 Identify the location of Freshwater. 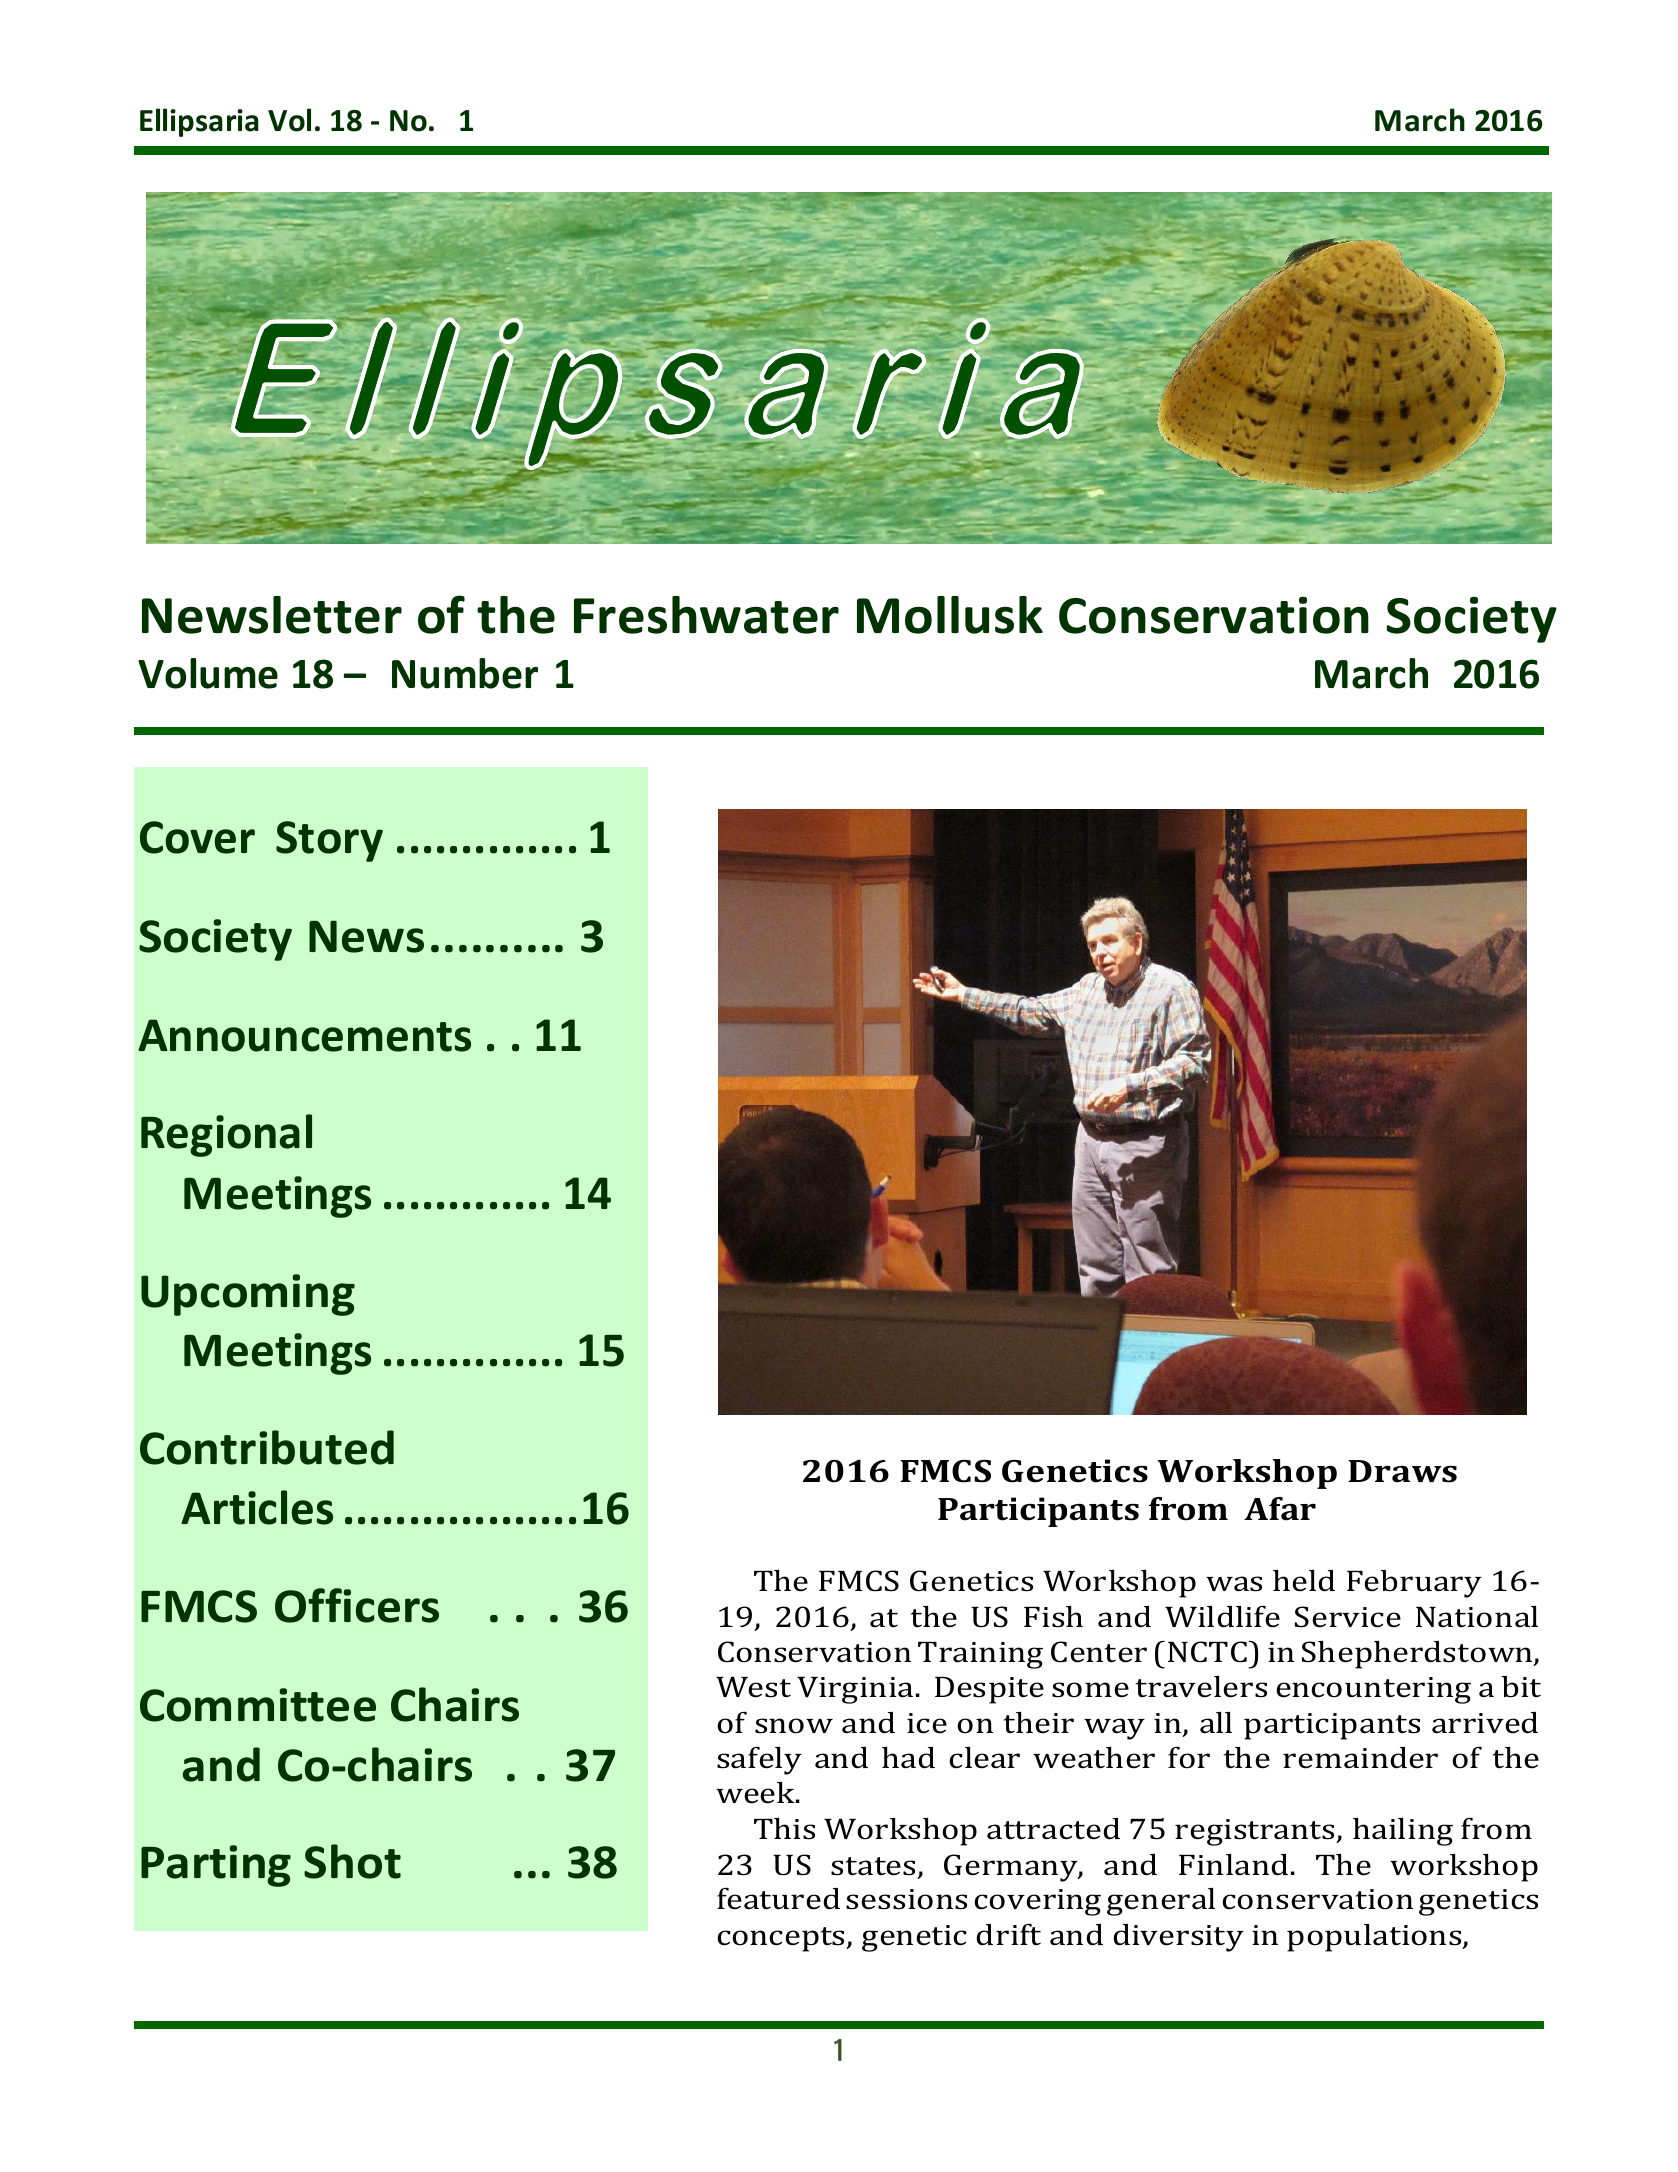
(706, 615).
